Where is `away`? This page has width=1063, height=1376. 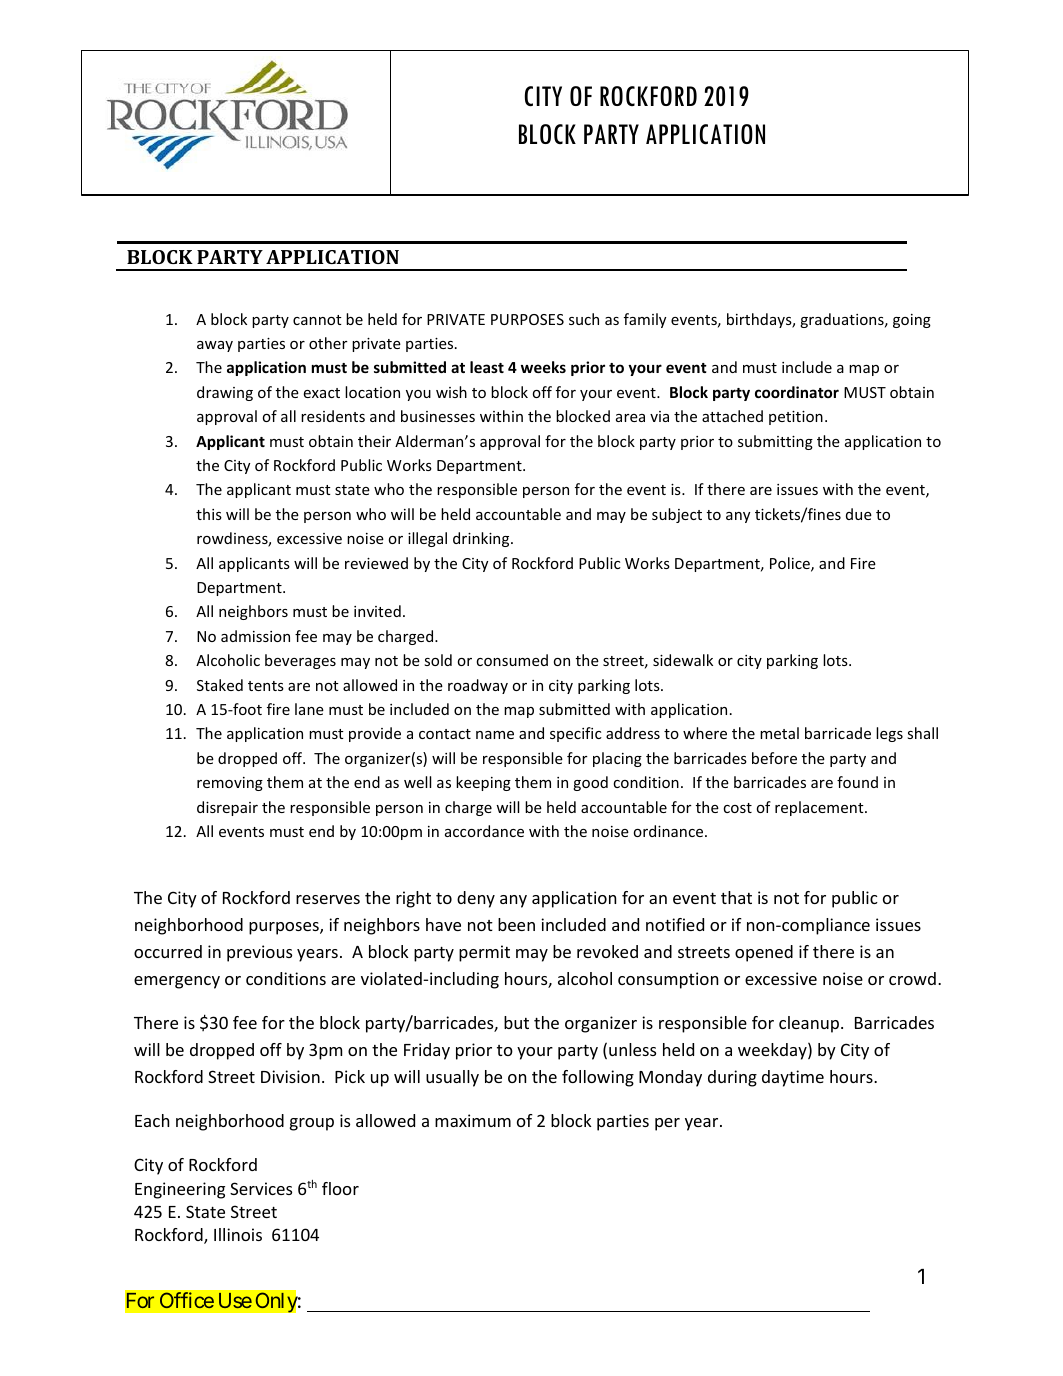
away is located at coordinates (215, 346).
